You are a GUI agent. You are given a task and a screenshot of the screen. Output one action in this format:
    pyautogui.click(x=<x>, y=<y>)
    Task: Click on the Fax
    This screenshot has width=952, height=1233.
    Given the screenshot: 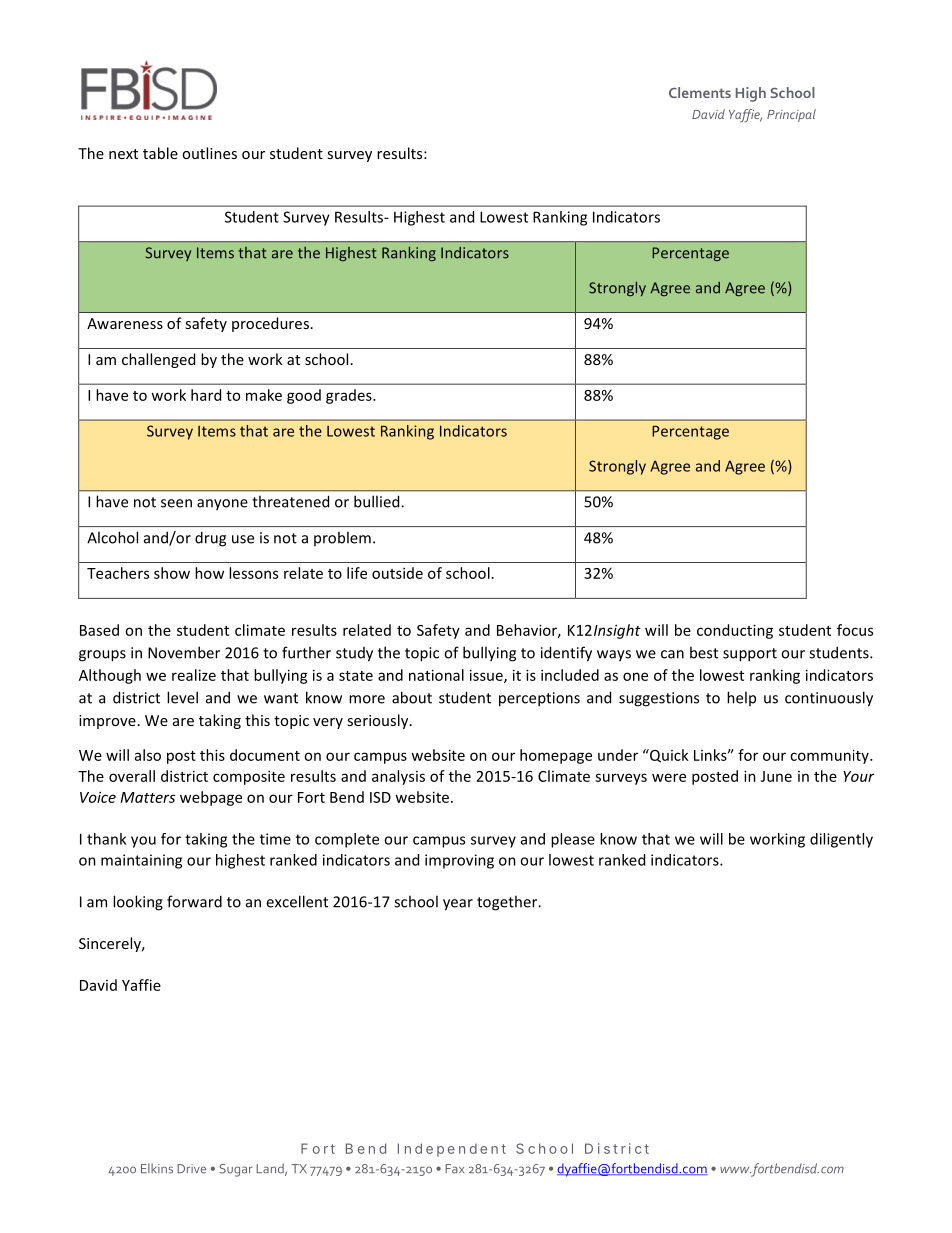 What is the action you would take?
    pyautogui.click(x=454, y=1169)
